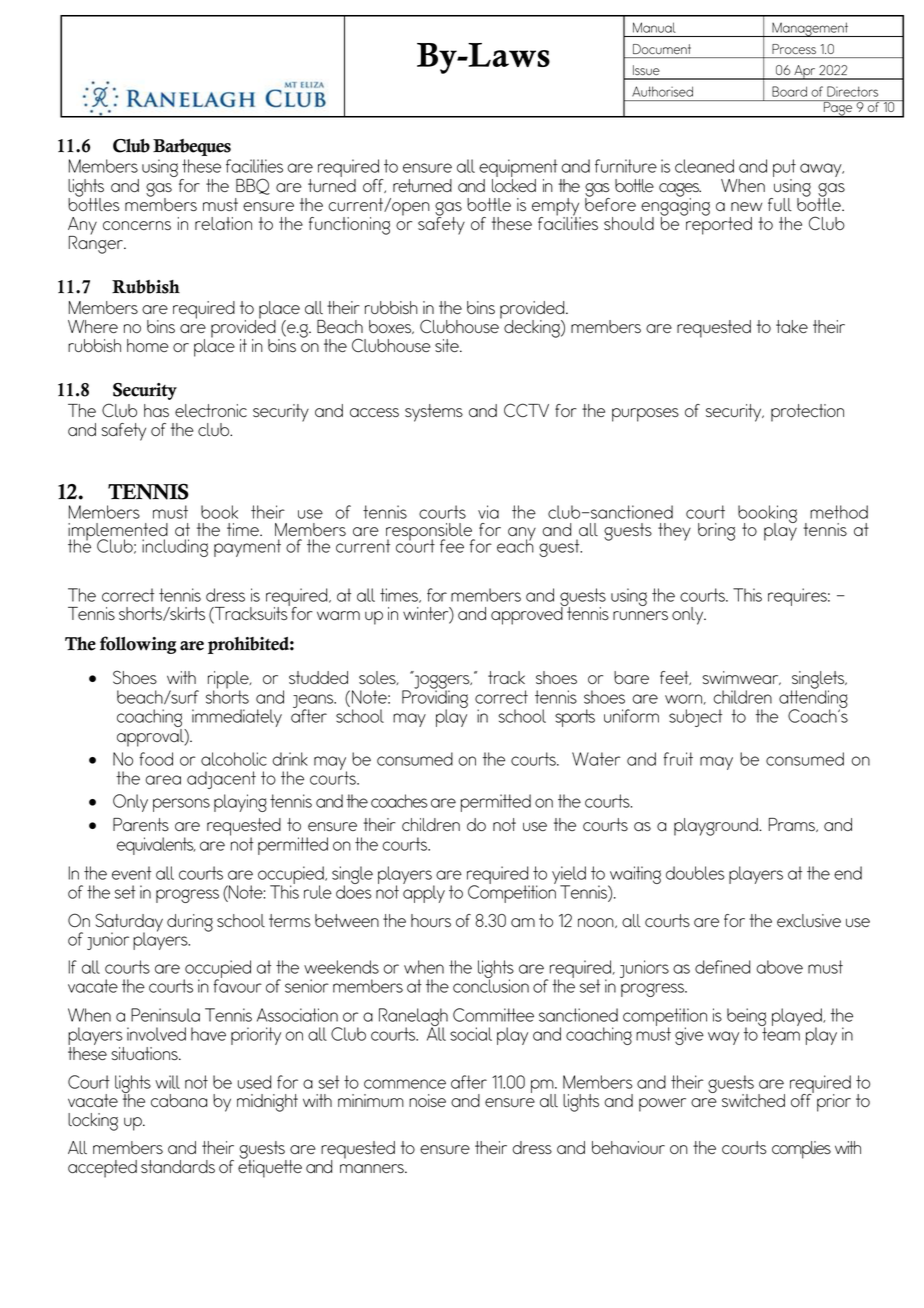  What do you see at coordinates (716, 532) in the image?
I see `bring` at bounding box center [716, 532].
